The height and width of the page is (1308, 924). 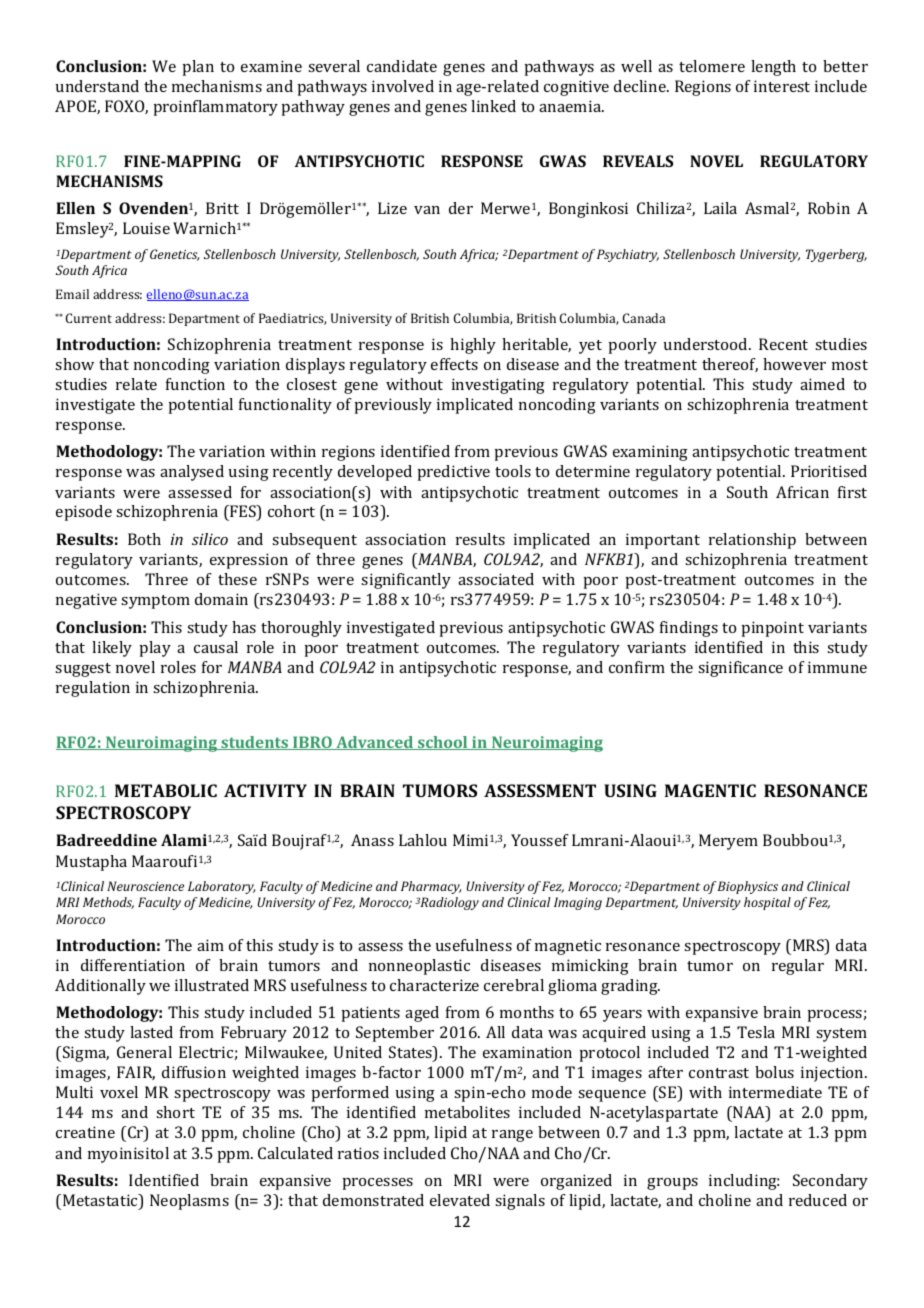 What do you see at coordinates (772, 629) in the page?
I see `pinpoint` at bounding box center [772, 629].
